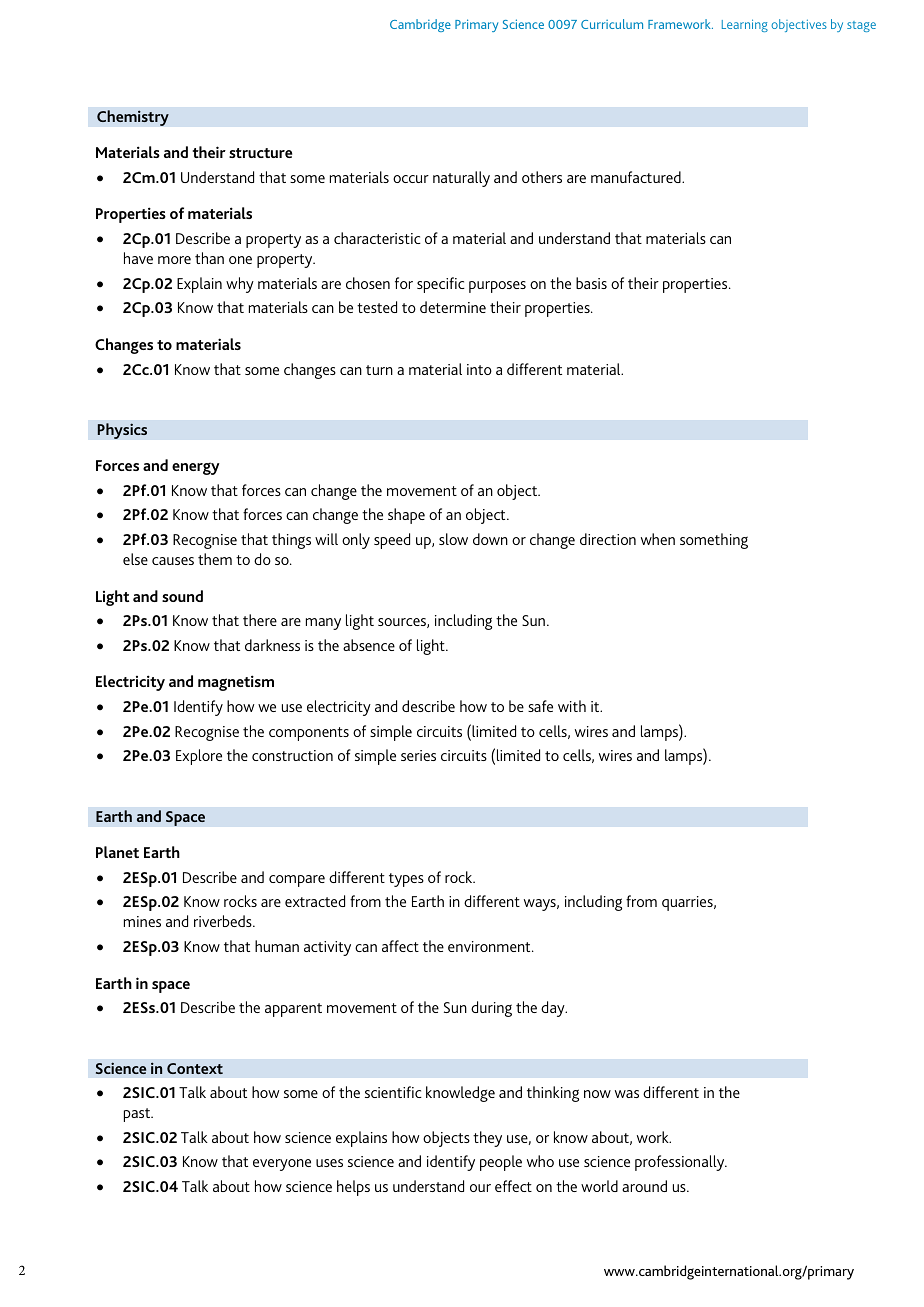 The height and width of the screenshot is (1307, 924). I want to click on basis, so click(591, 283).
